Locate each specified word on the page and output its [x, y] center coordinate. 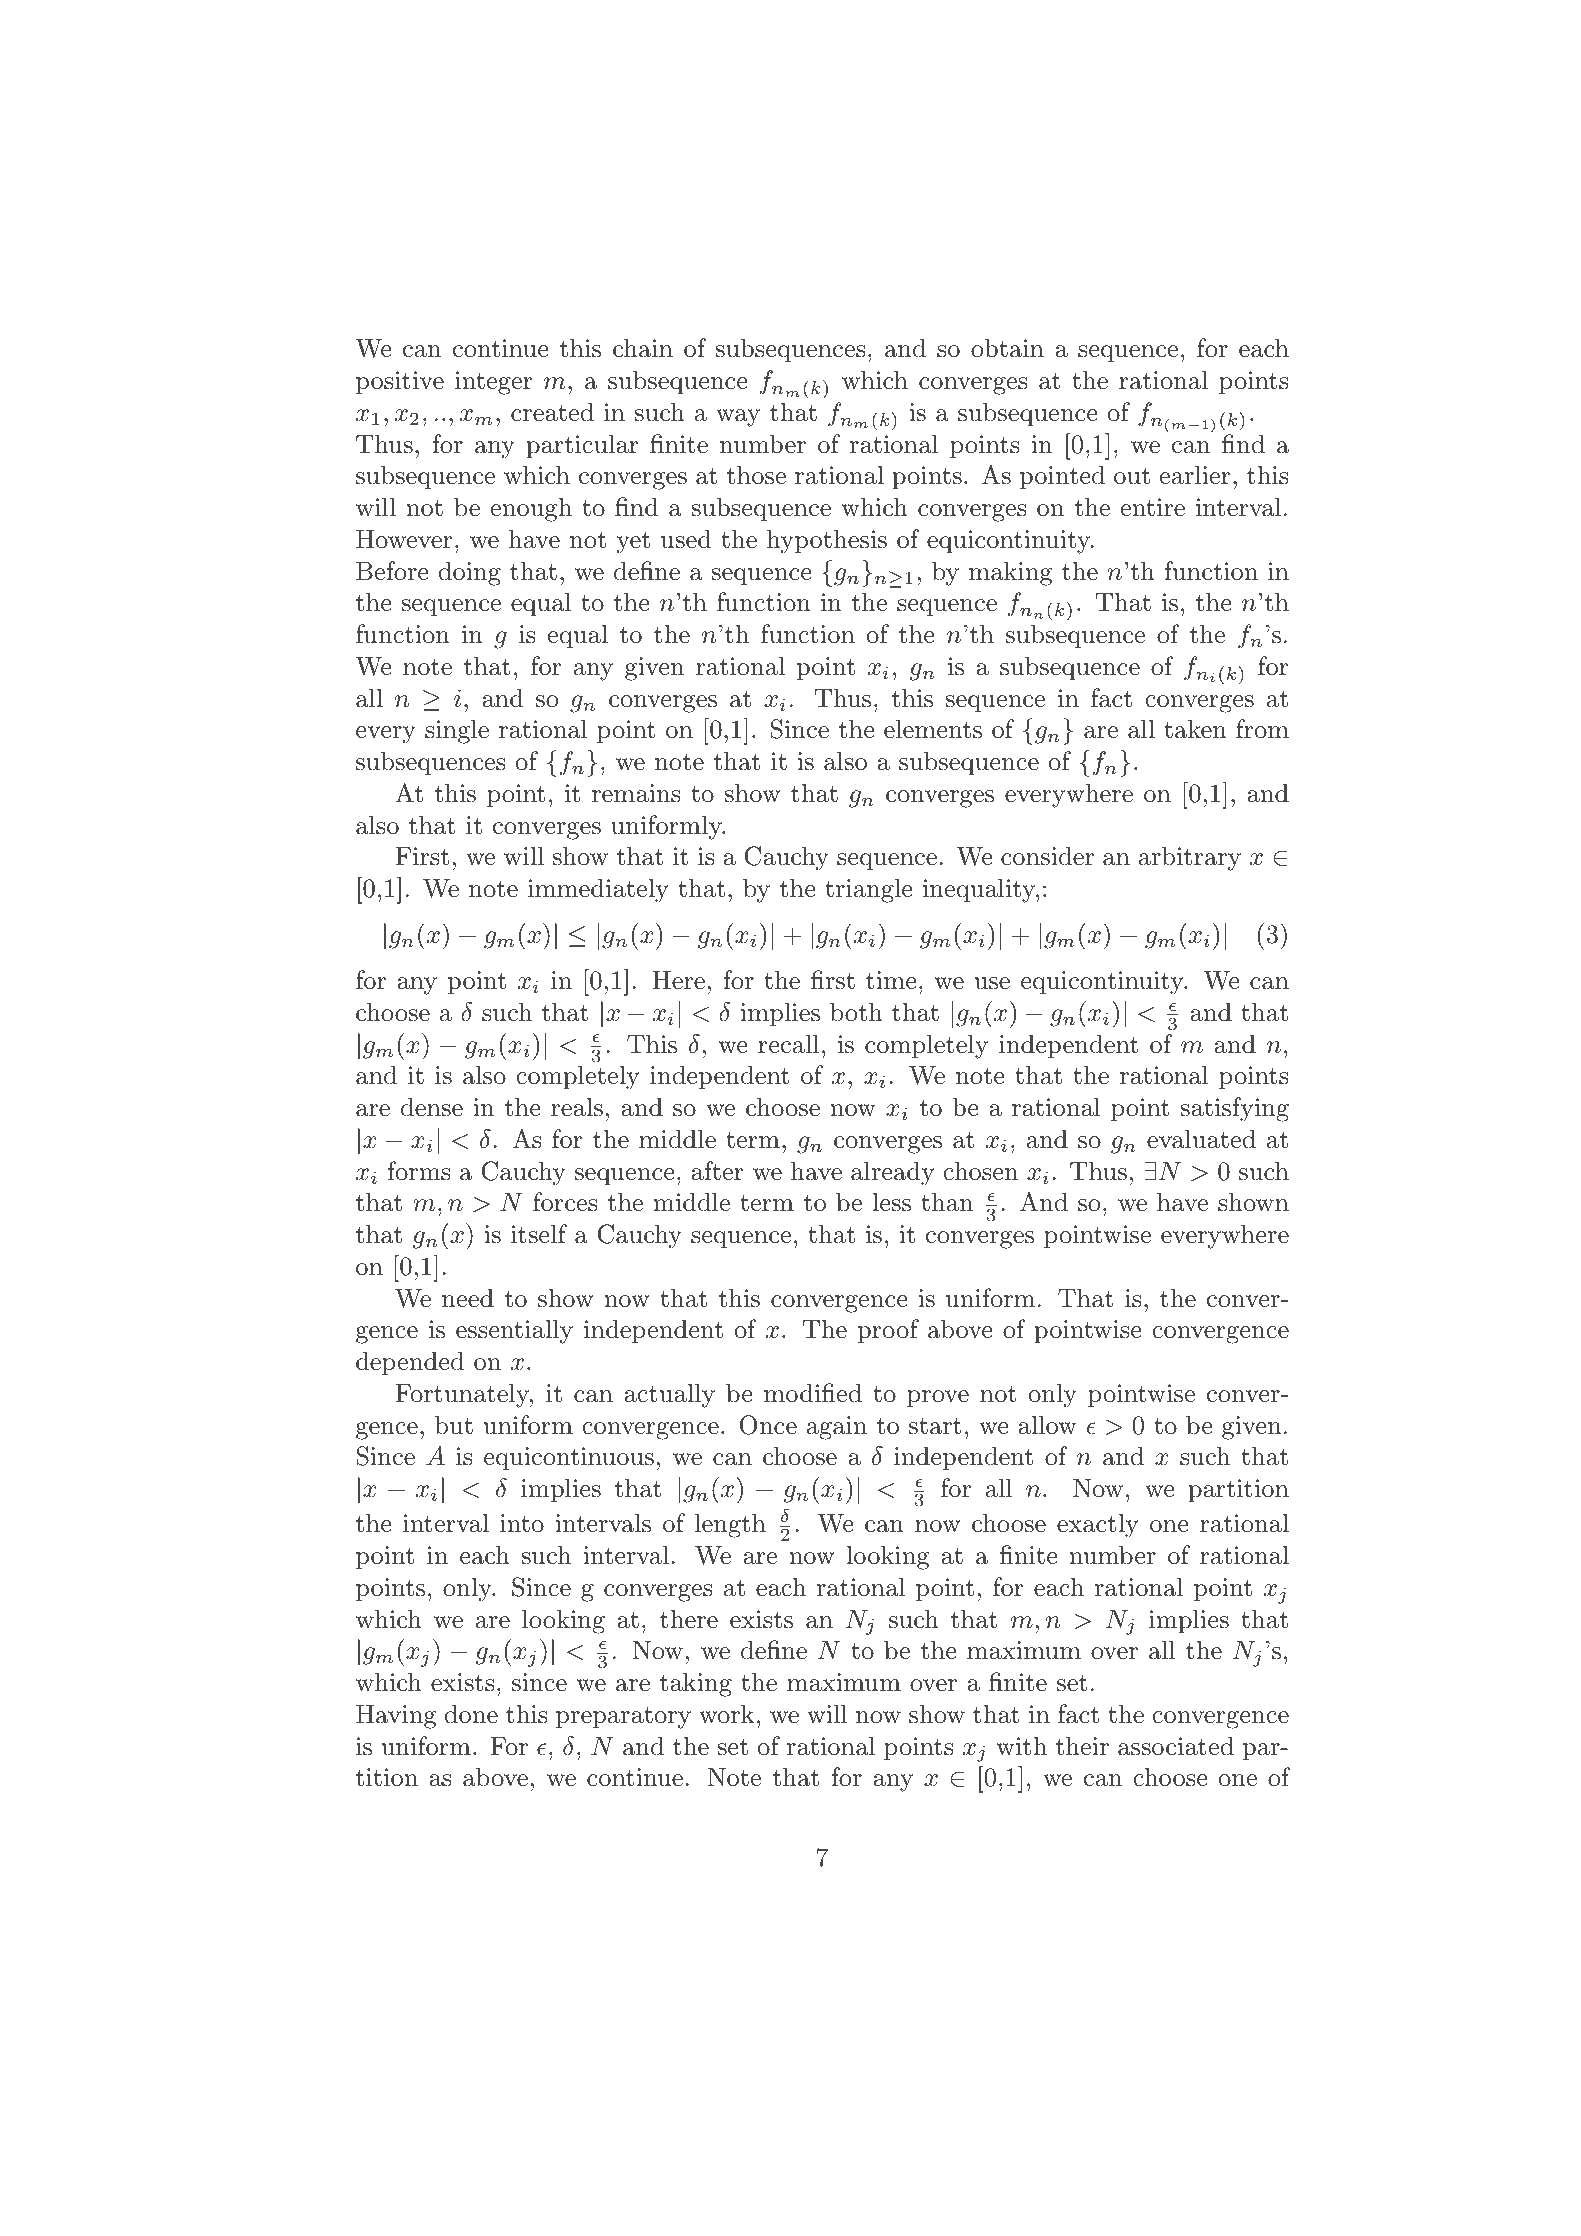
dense [432, 1107]
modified [813, 1393]
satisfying [1235, 1109]
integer [494, 383]
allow [1047, 1425]
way [738, 418]
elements [933, 729]
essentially [514, 1331]
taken [1195, 729]
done [471, 1714]
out [1132, 476]
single [457, 731]
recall [788, 1044]
